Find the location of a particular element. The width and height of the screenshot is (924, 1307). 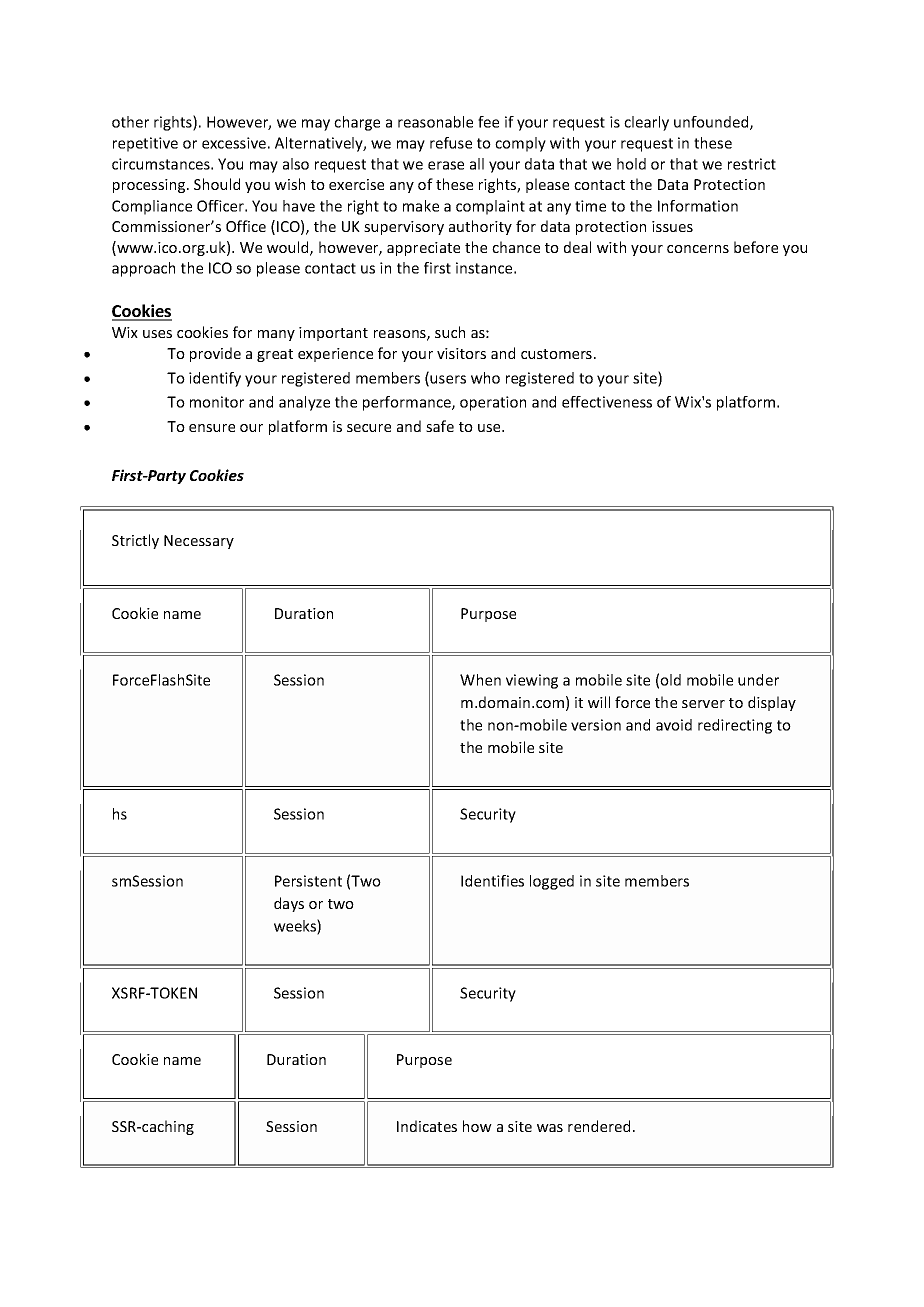

safe is located at coordinates (440, 426).
